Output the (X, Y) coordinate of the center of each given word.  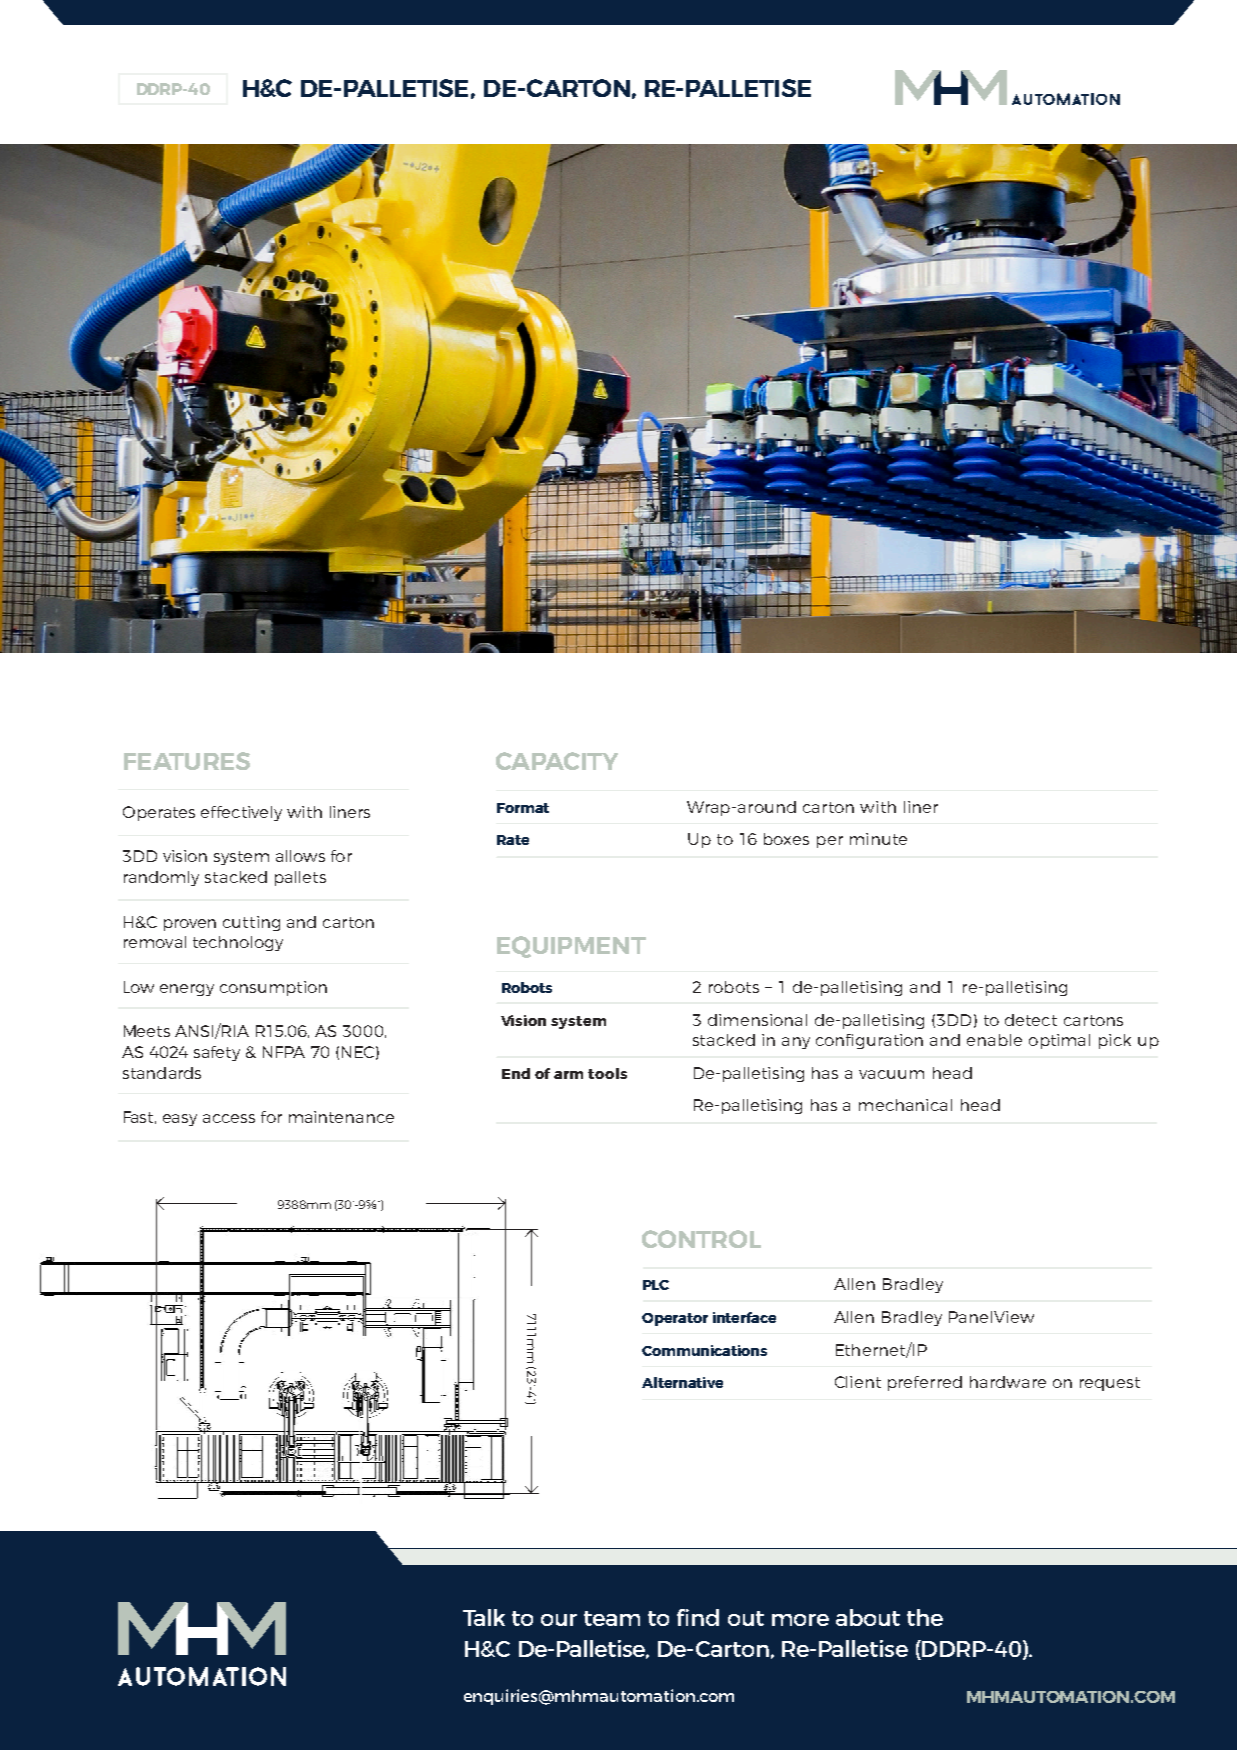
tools (607, 1073)
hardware (1008, 1382)
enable (994, 1040)
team (612, 1618)
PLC (656, 1285)
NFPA (284, 1052)
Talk (484, 1617)
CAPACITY (557, 761)
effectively (241, 813)
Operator (675, 1319)
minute (878, 839)
